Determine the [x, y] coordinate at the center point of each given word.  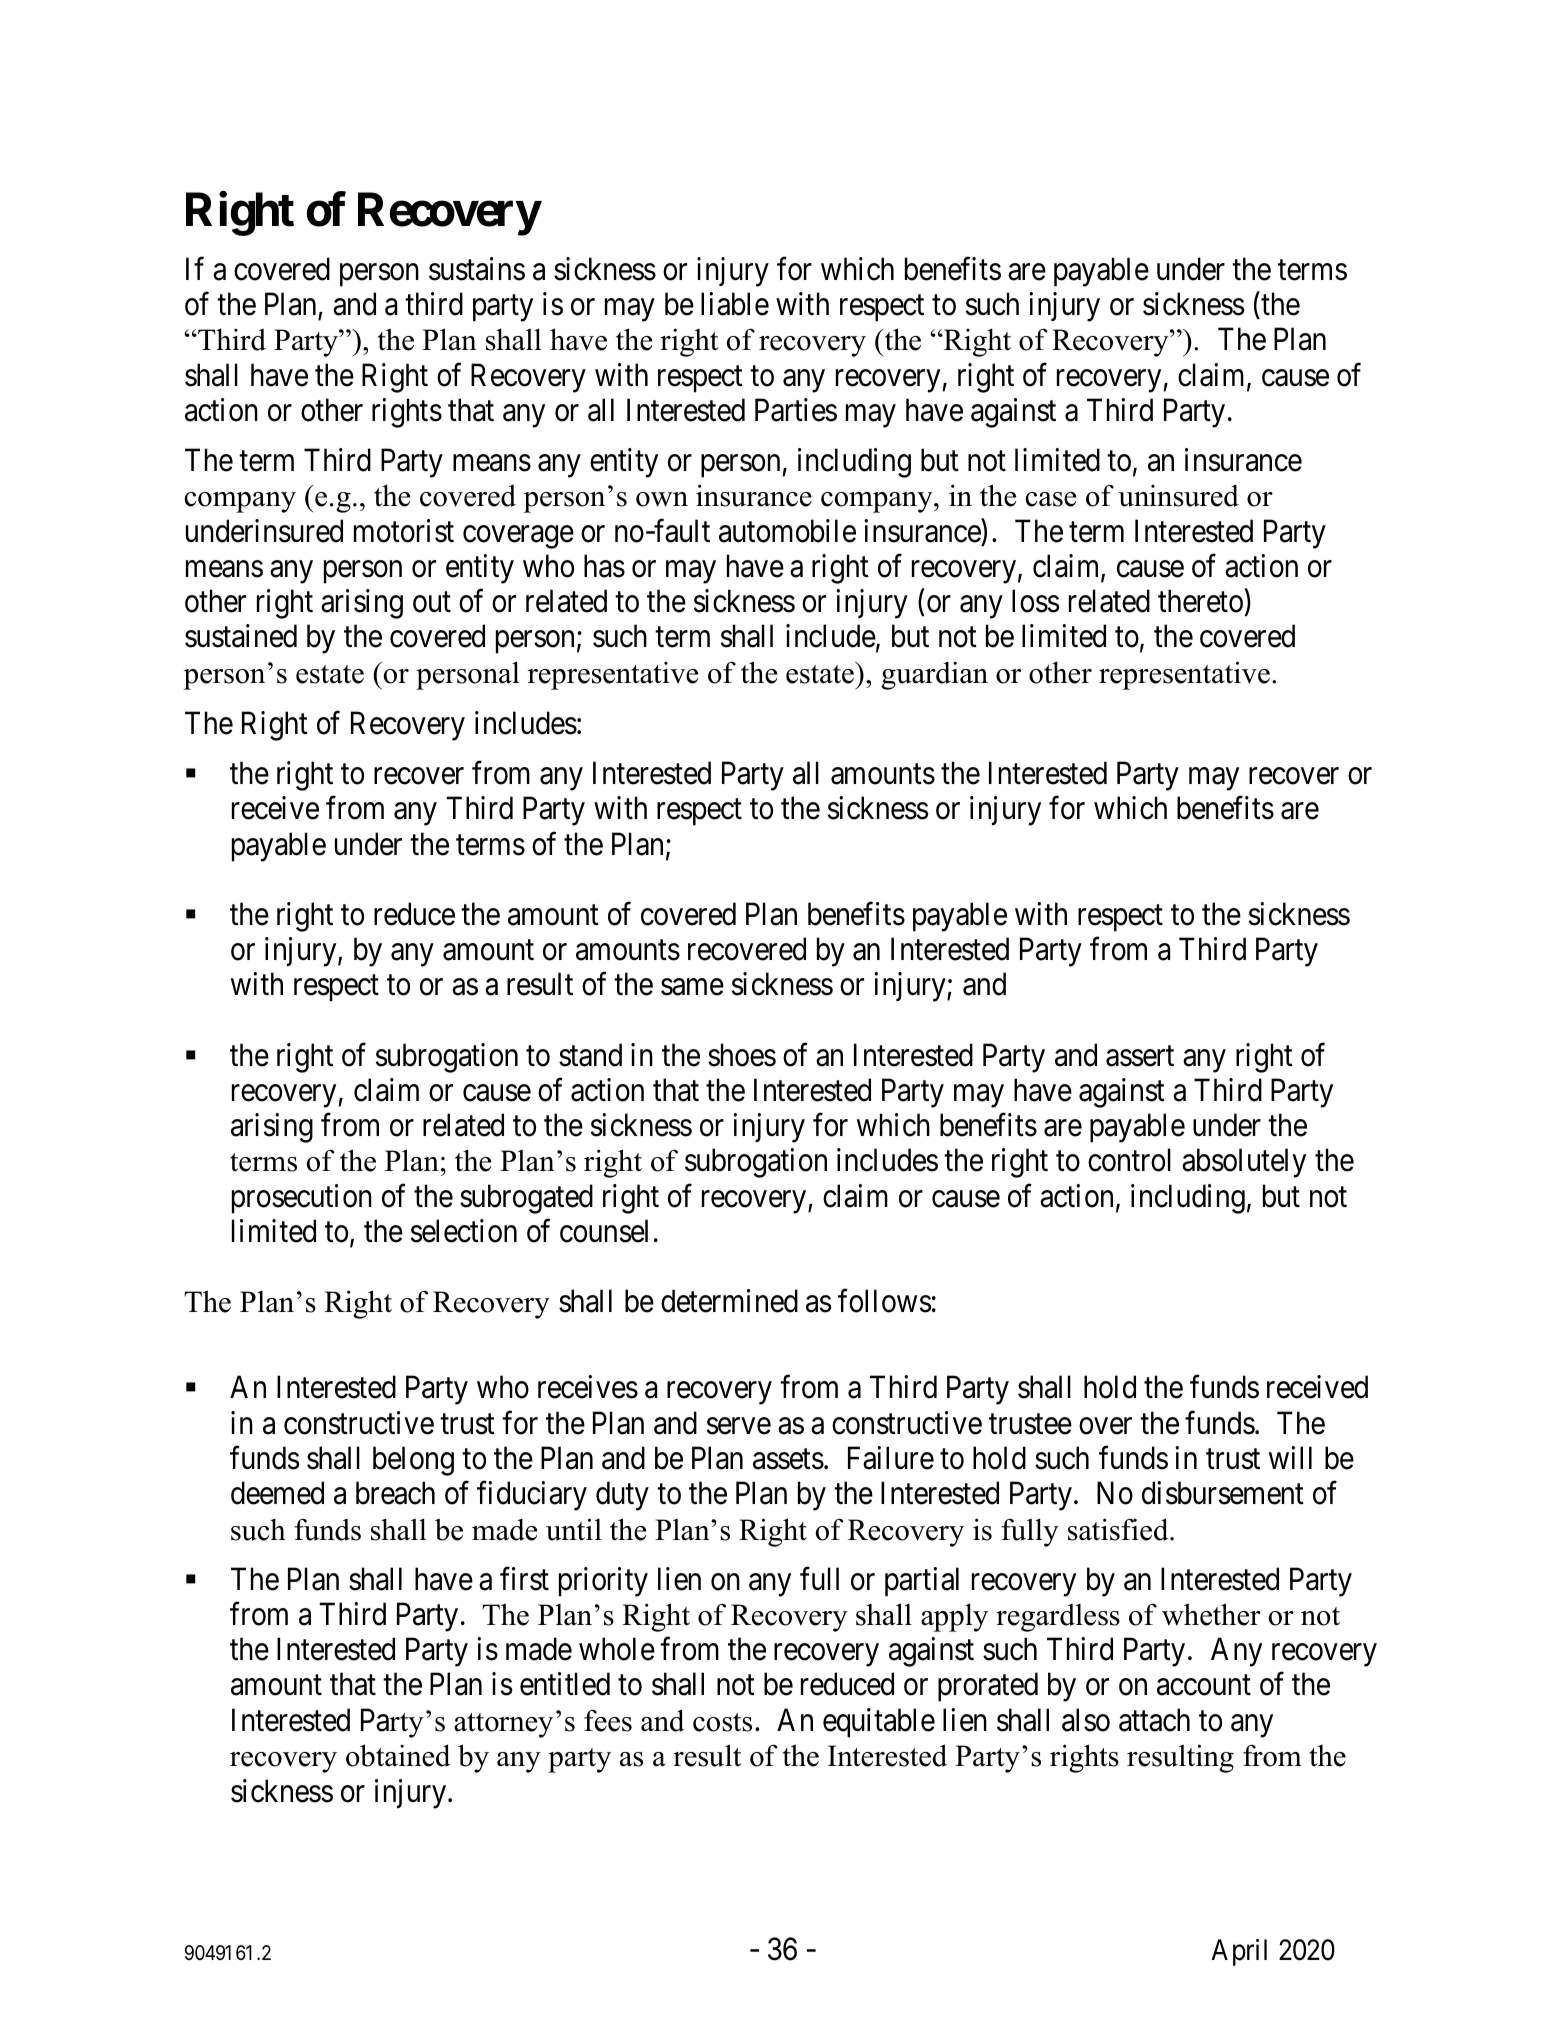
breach [395, 1493]
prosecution [302, 1199]
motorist [404, 531]
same [692, 987]
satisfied [1119, 1529]
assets [788, 1459]
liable [735, 304]
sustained [241, 636]
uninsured [1178, 496]
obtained [398, 1755]
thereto [1201, 603]
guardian [934, 675]
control [1129, 1160]
